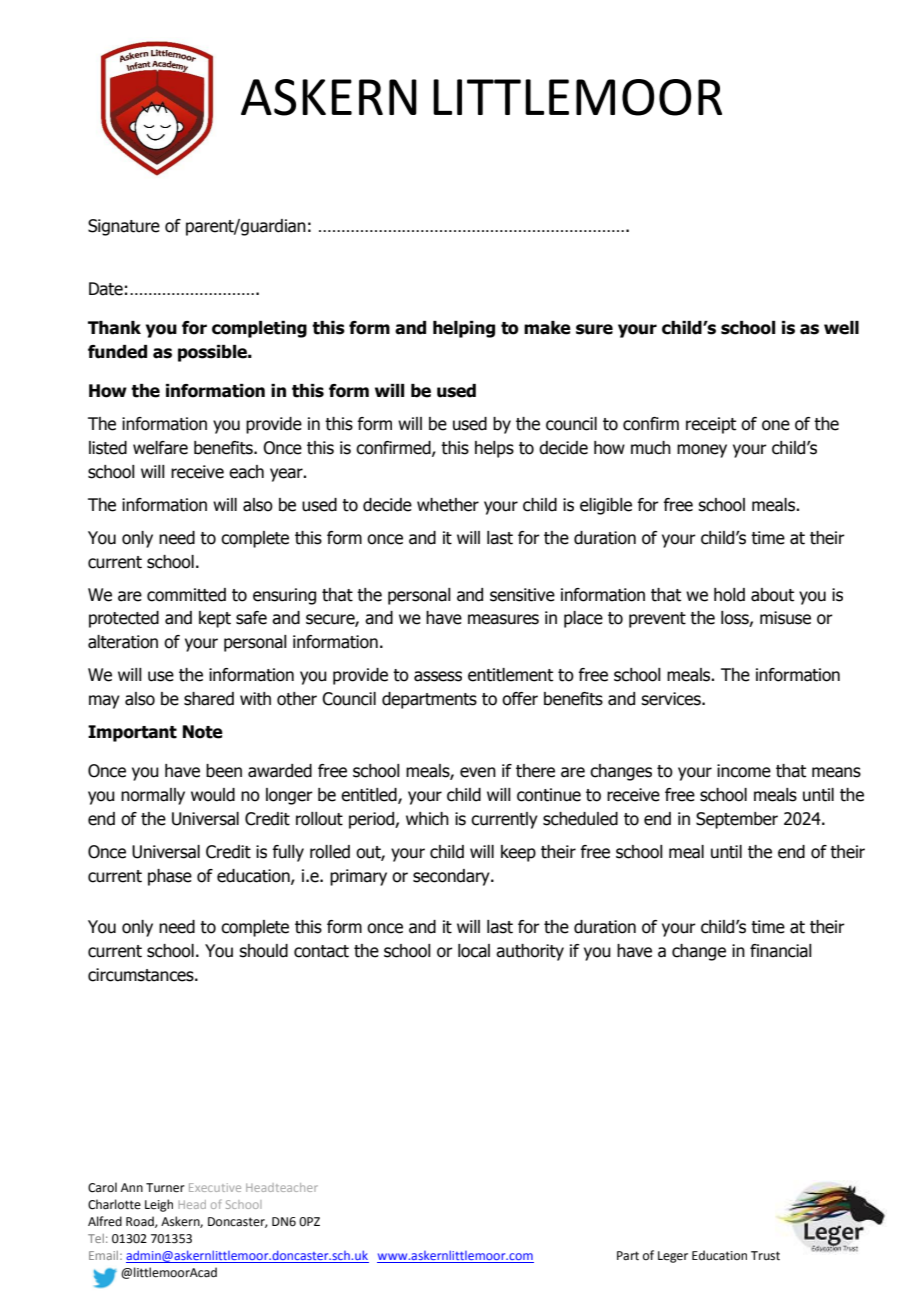  What do you see at coordinates (203, 732) in the page?
I see `Note` at bounding box center [203, 732].
